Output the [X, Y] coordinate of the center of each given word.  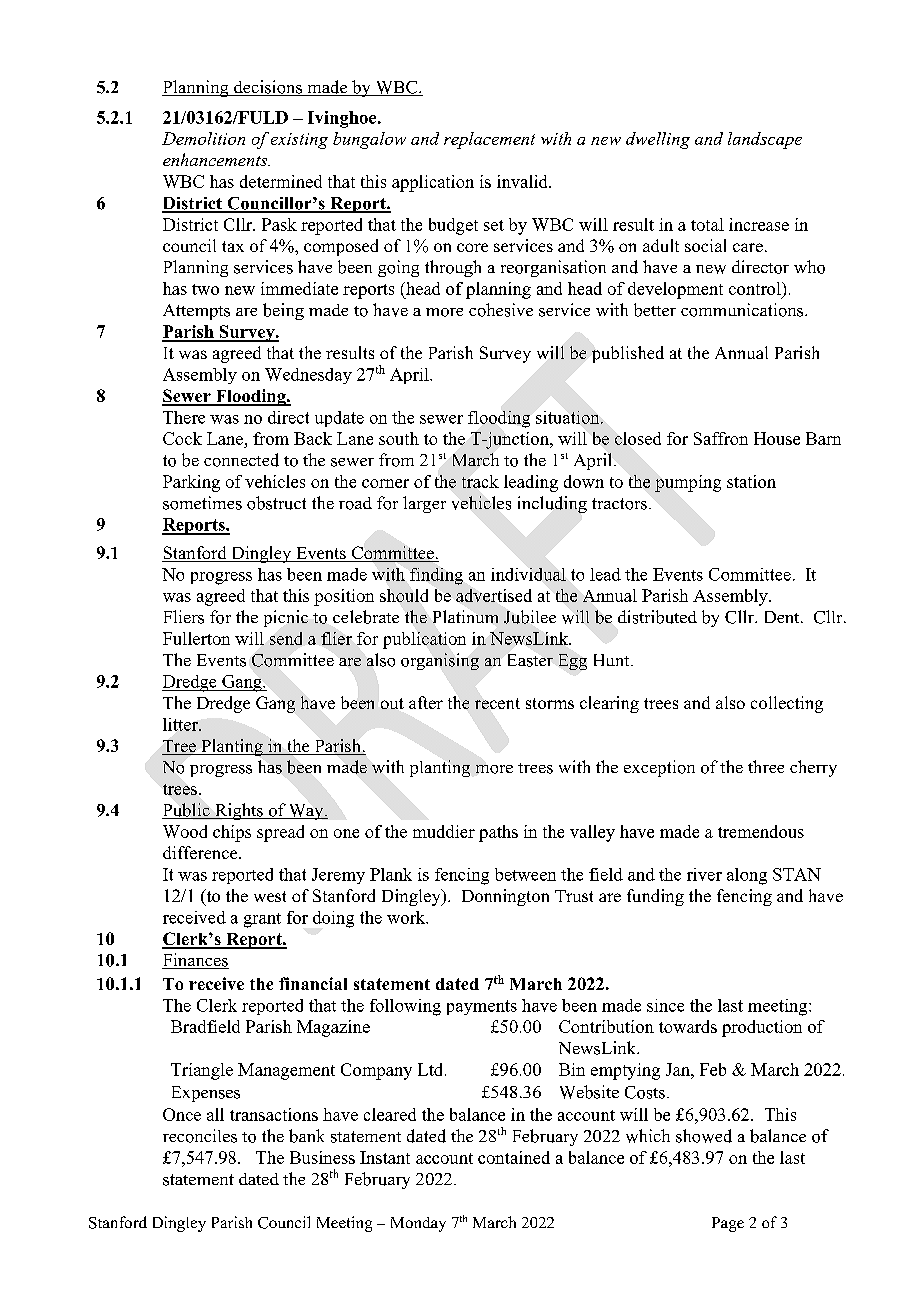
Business [322, 1157]
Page [728, 1224]
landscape [765, 140]
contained [514, 1157]
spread [280, 833]
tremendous [761, 831]
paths [498, 833]
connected [241, 460]
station [751, 481]
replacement [489, 140]
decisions [268, 88]
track [480, 481]
